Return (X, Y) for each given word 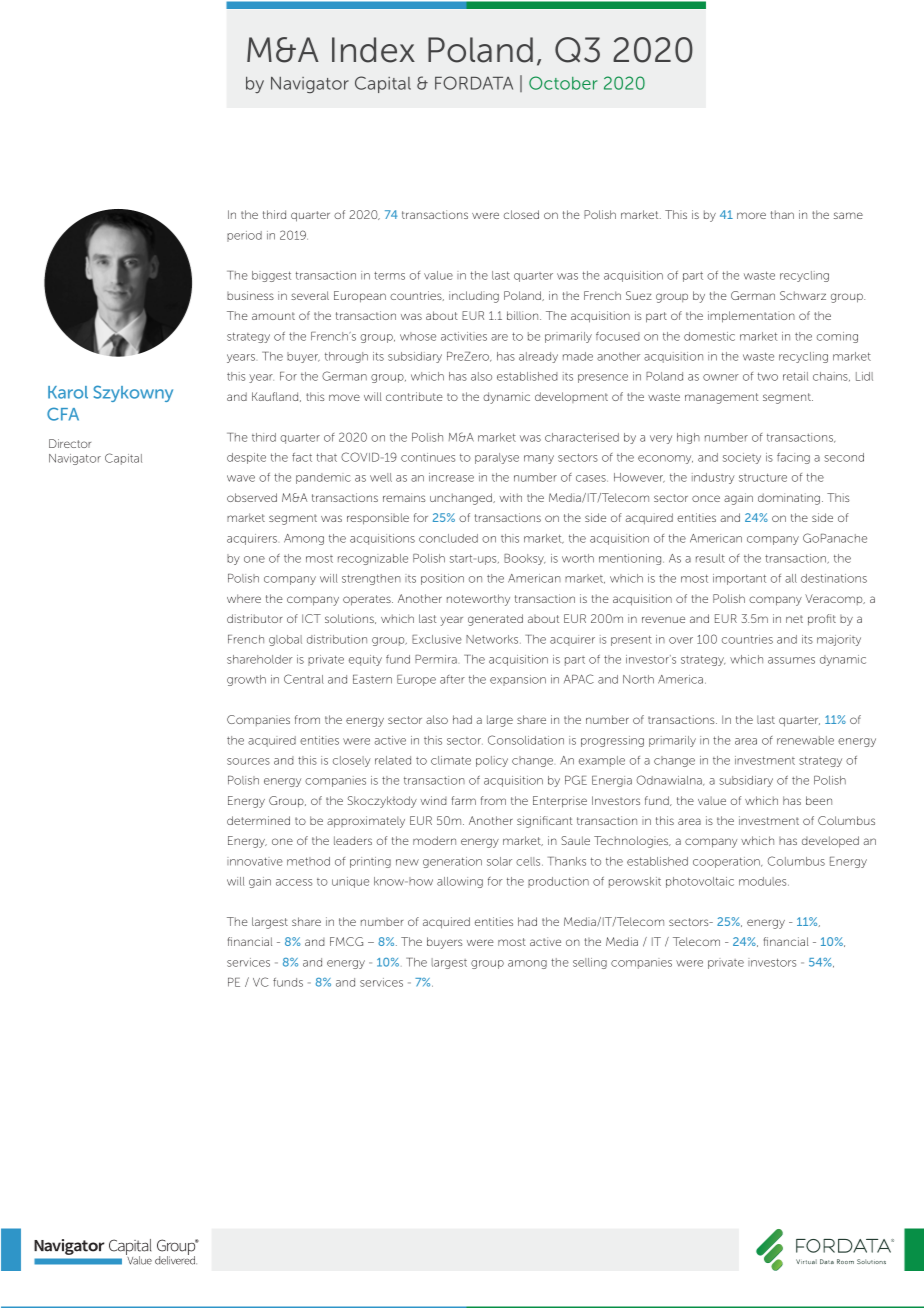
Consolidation (526, 740)
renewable (805, 740)
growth (246, 680)
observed (252, 497)
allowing (460, 882)
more (751, 215)
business (250, 295)
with (510, 497)
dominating (789, 499)
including (474, 297)
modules (764, 881)
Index (373, 50)
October (563, 83)
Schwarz (803, 295)
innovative (255, 861)
